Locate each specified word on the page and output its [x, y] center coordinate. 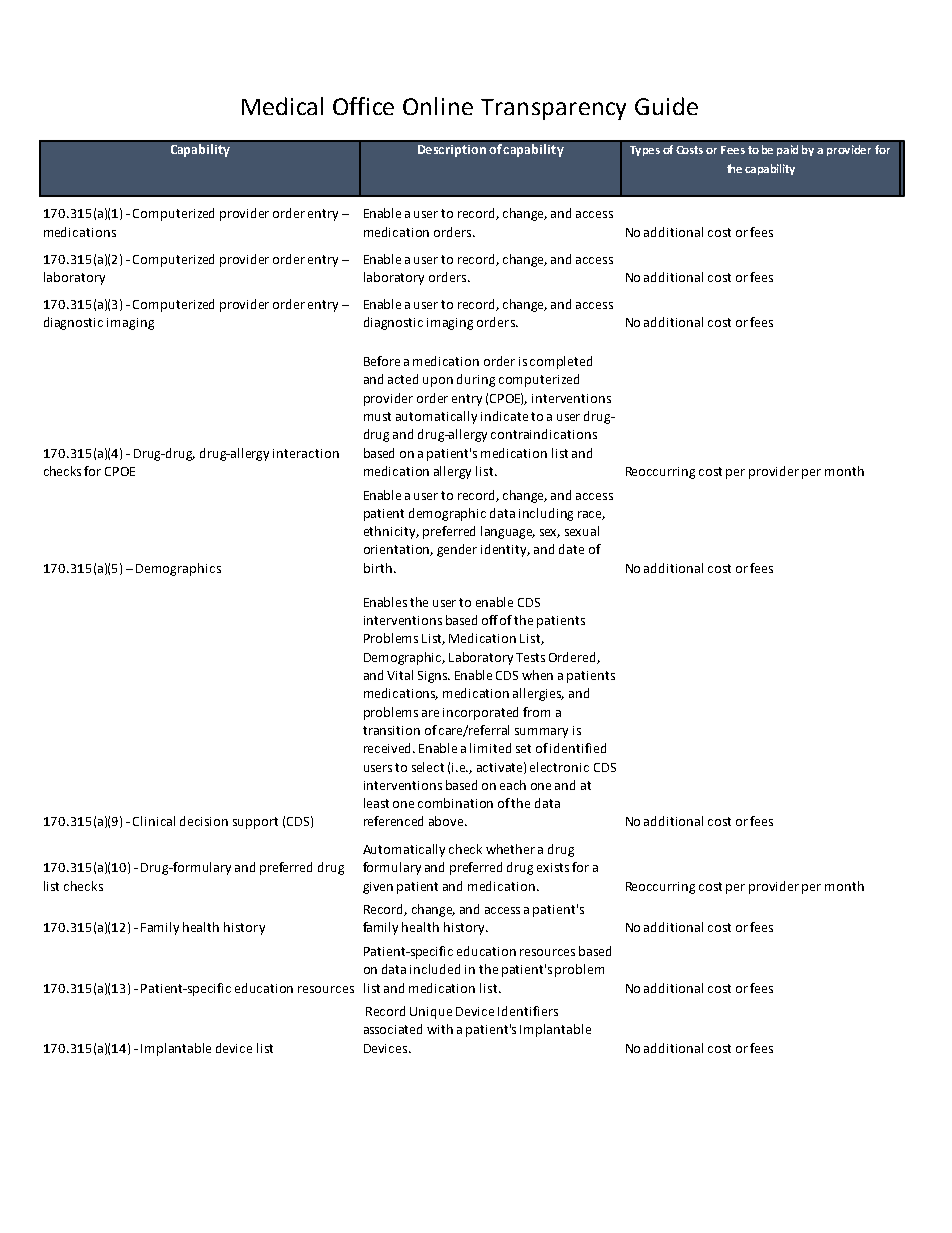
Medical [282, 106]
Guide [666, 106]
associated [393, 1029]
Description [452, 151]
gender [457, 550]
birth [378, 568]
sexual [582, 531]
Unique [431, 1013]
